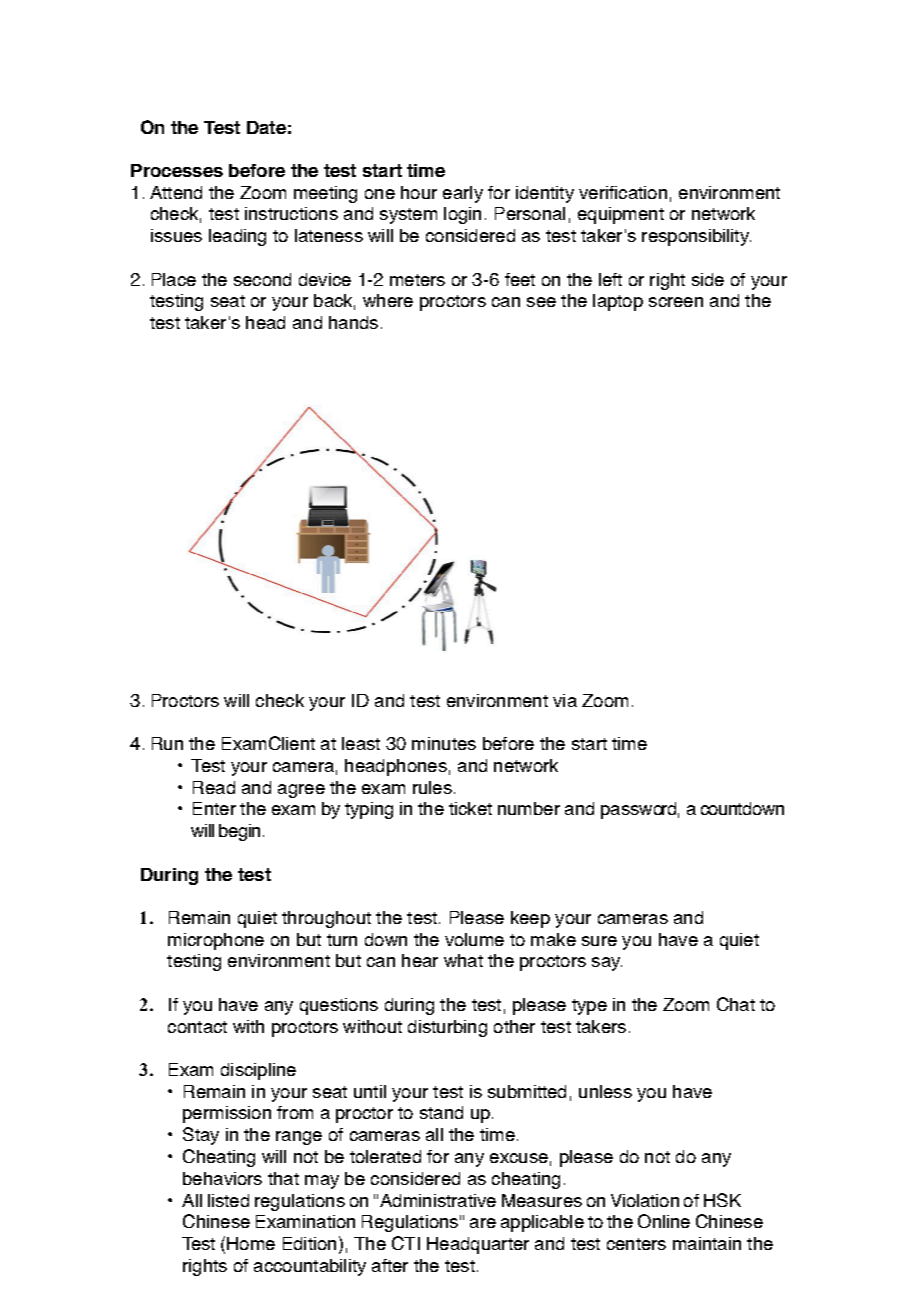 The width and height of the image is (924, 1307). I want to click on minutes, so click(444, 743).
